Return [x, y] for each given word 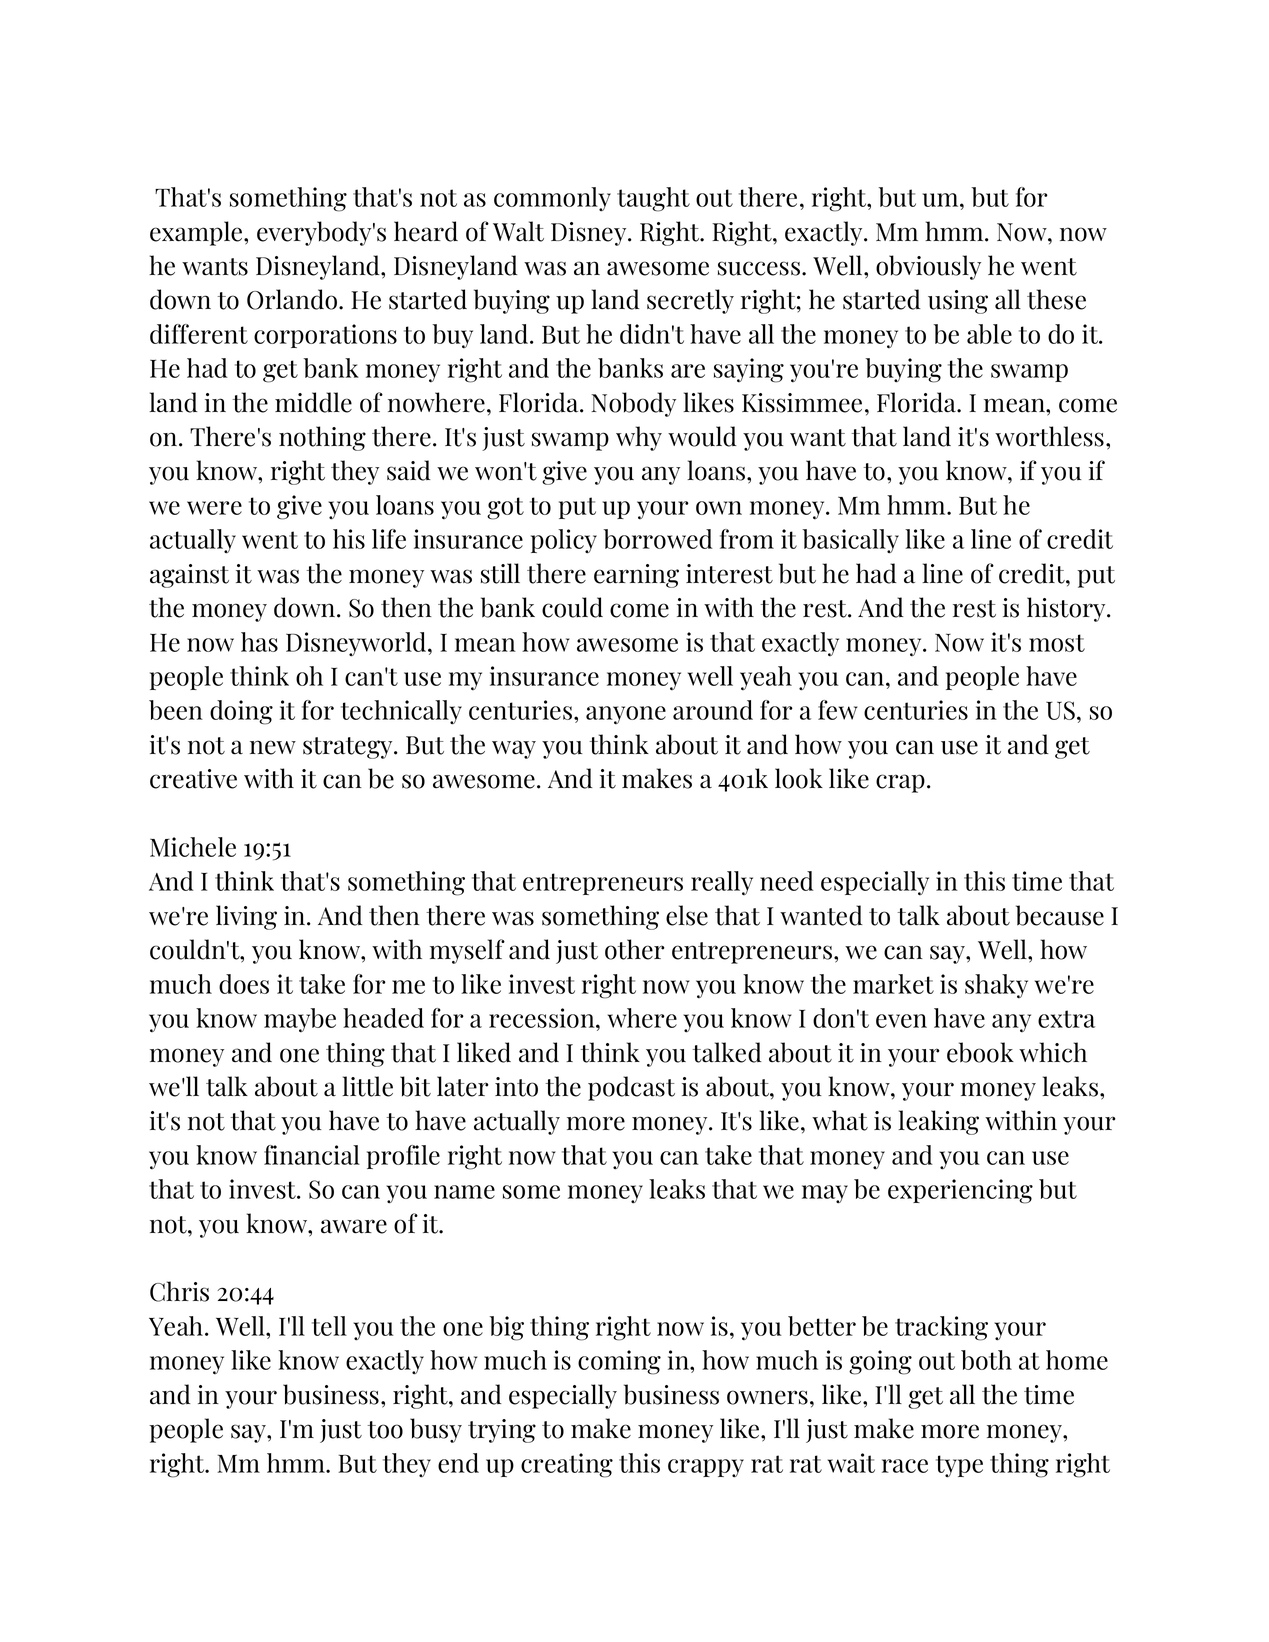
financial [312, 1155]
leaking [938, 1122]
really [722, 883]
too [385, 1430]
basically [851, 541]
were [214, 508]
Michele [193, 847]
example [197, 233]
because [1060, 915]
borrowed [658, 539]
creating [567, 1465]
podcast [631, 1088]
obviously [928, 267]
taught [653, 199]
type [959, 1466]
